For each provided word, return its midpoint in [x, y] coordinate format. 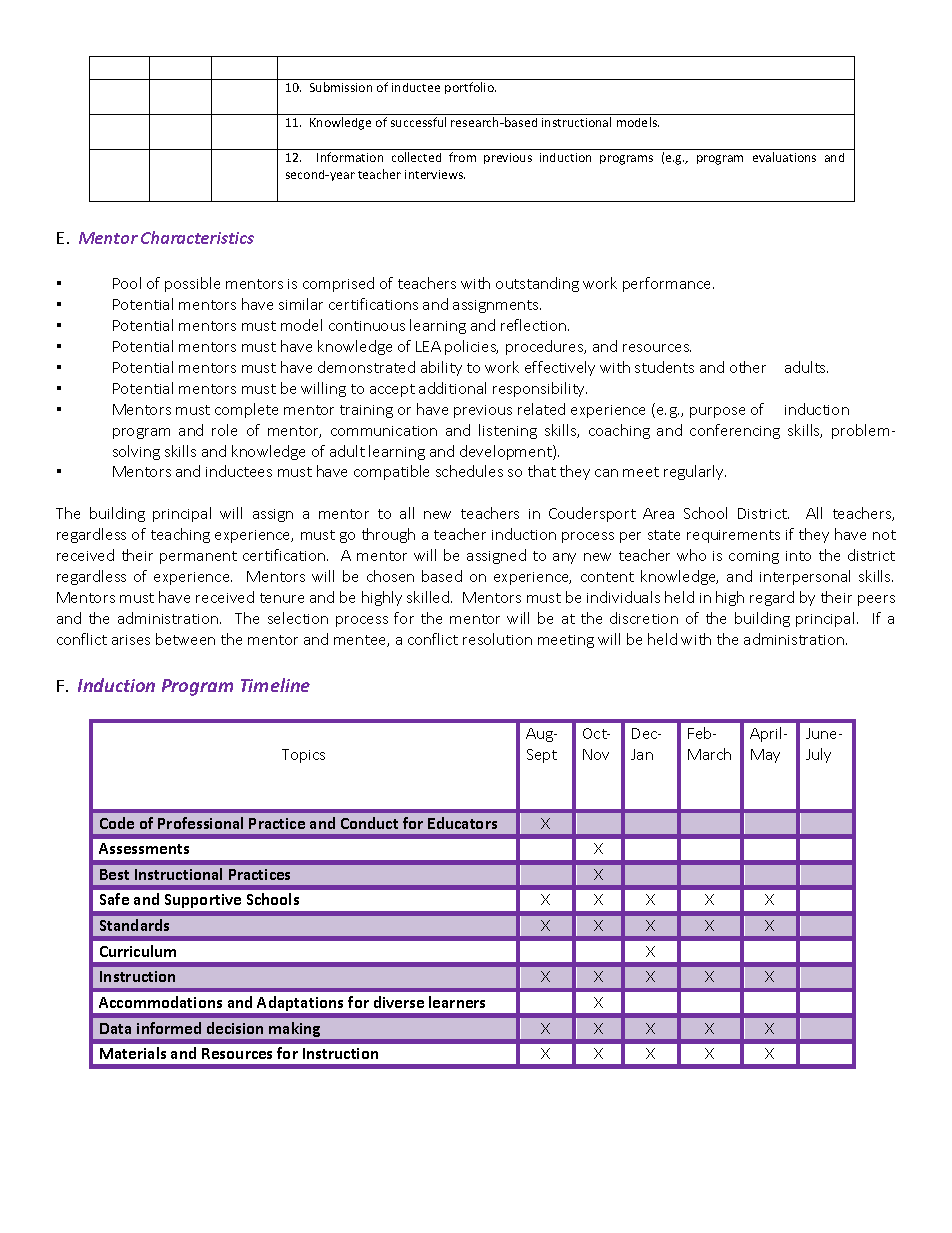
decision [235, 1028]
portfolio [470, 88]
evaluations [784, 157]
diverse [399, 1002]
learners [457, 1002]
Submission [341, 87]
